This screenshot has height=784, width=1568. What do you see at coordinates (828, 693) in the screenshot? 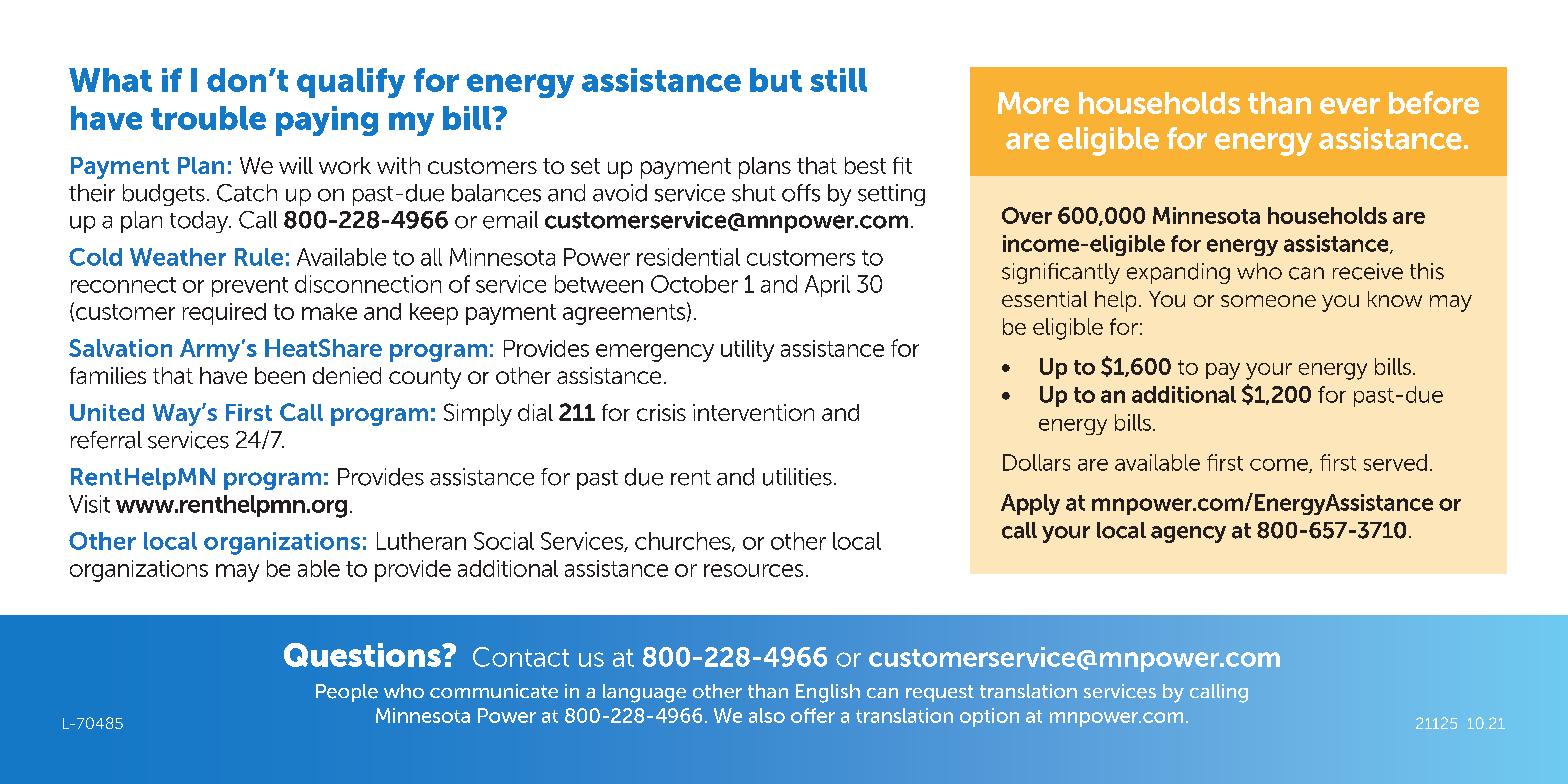
I see `English` at bounding box center [828, 693].
